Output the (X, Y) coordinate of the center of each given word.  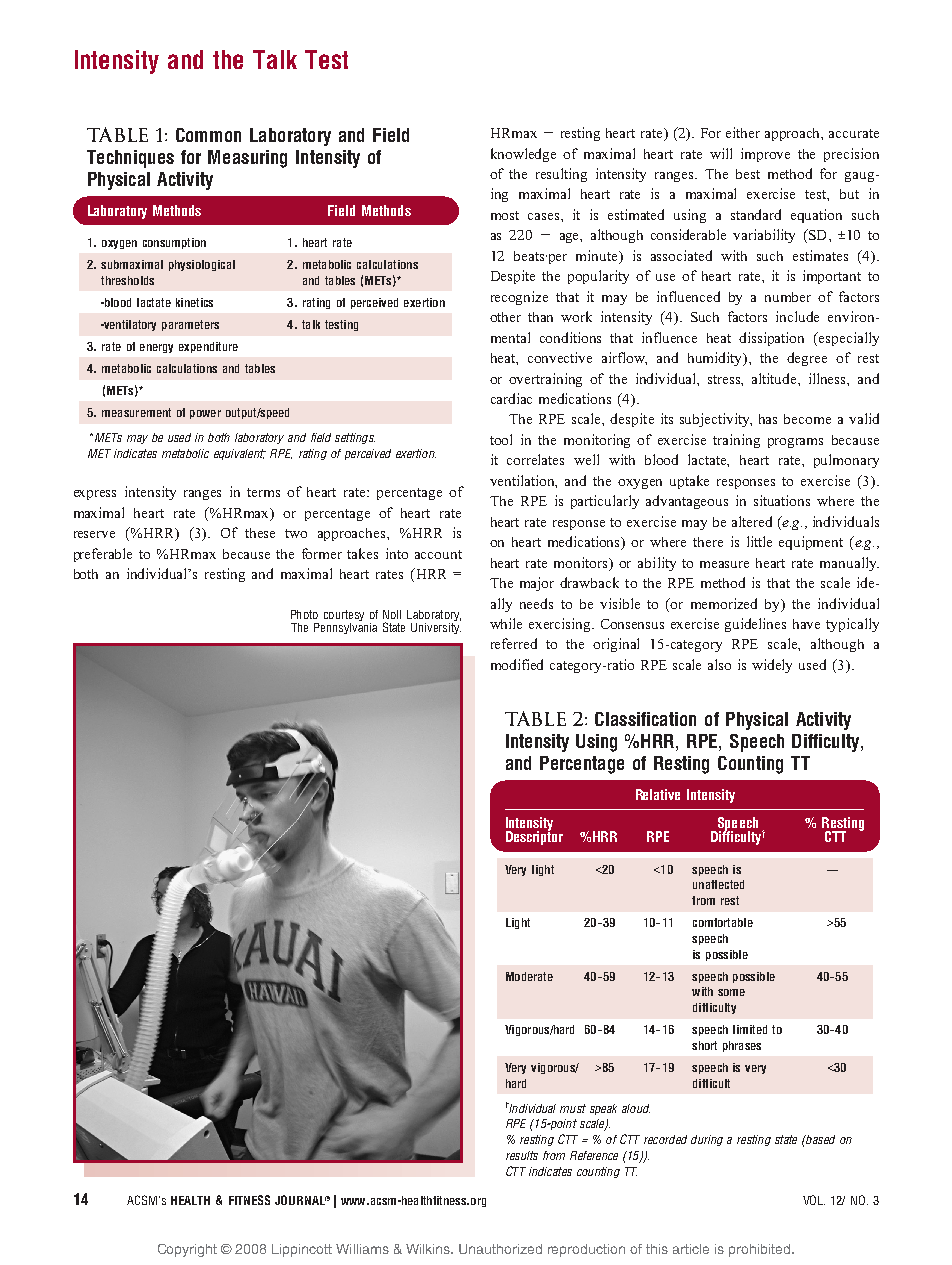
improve (765, 155)
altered (752, 521)
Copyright (187, 1250)
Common (208, 135)
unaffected (718, 884)
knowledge (523, 155)
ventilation (523, 481)
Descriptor (534, 837)
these (260, 533)
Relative (658, 794)
